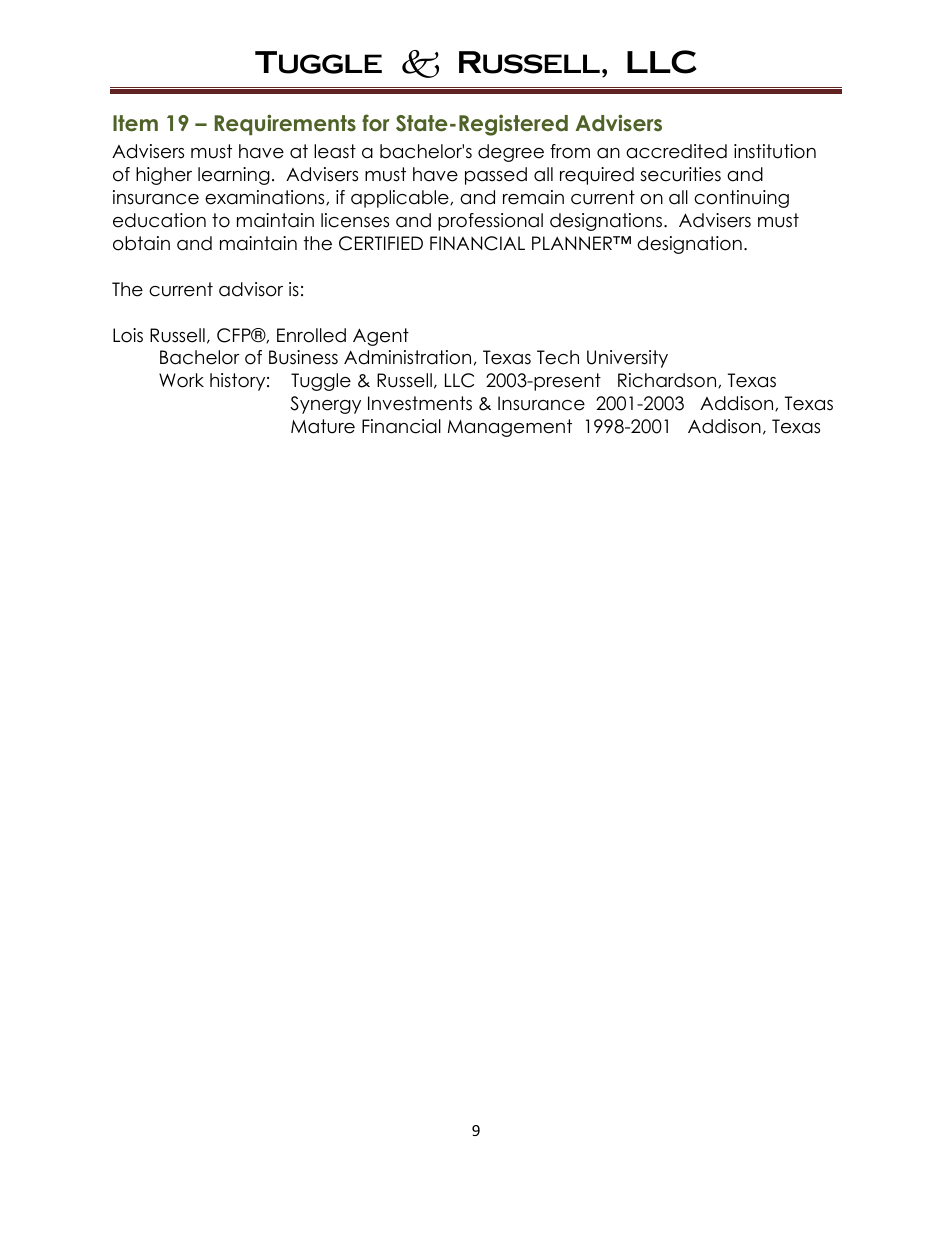 This screenshot has width=952, height=1233. What do you see at coordinates (676, 151) in the screenshot?
I see `accredited` at bounding box center [676, 151].
